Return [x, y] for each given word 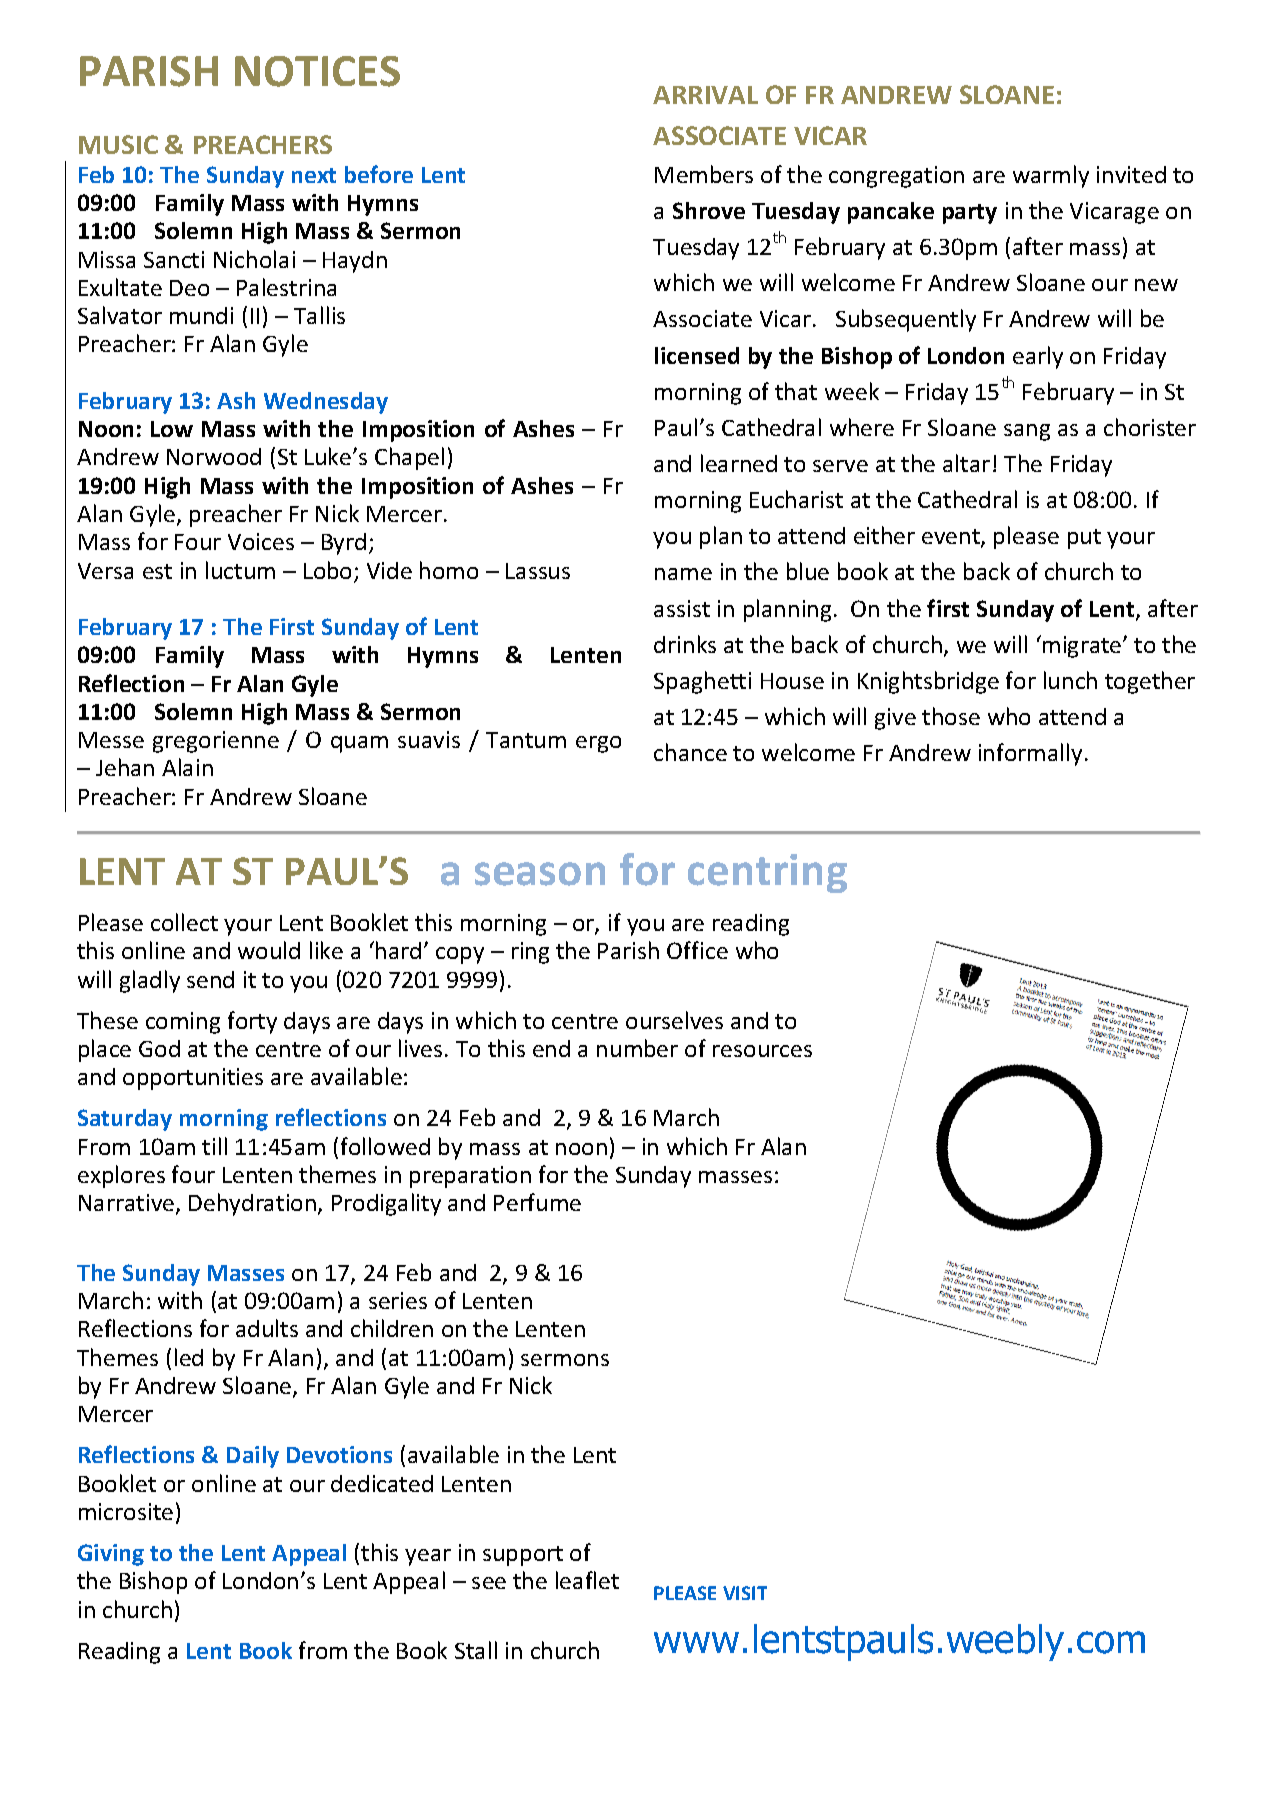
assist [682, 608]
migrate [1083, 647]
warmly [1051, 176]
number [637, 1048]
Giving [111, 1555]
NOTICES [317, 71]
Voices [261, 541]
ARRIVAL [705, 95]
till [214, 1146]
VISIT [745, 1593]
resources [762, 1051]
